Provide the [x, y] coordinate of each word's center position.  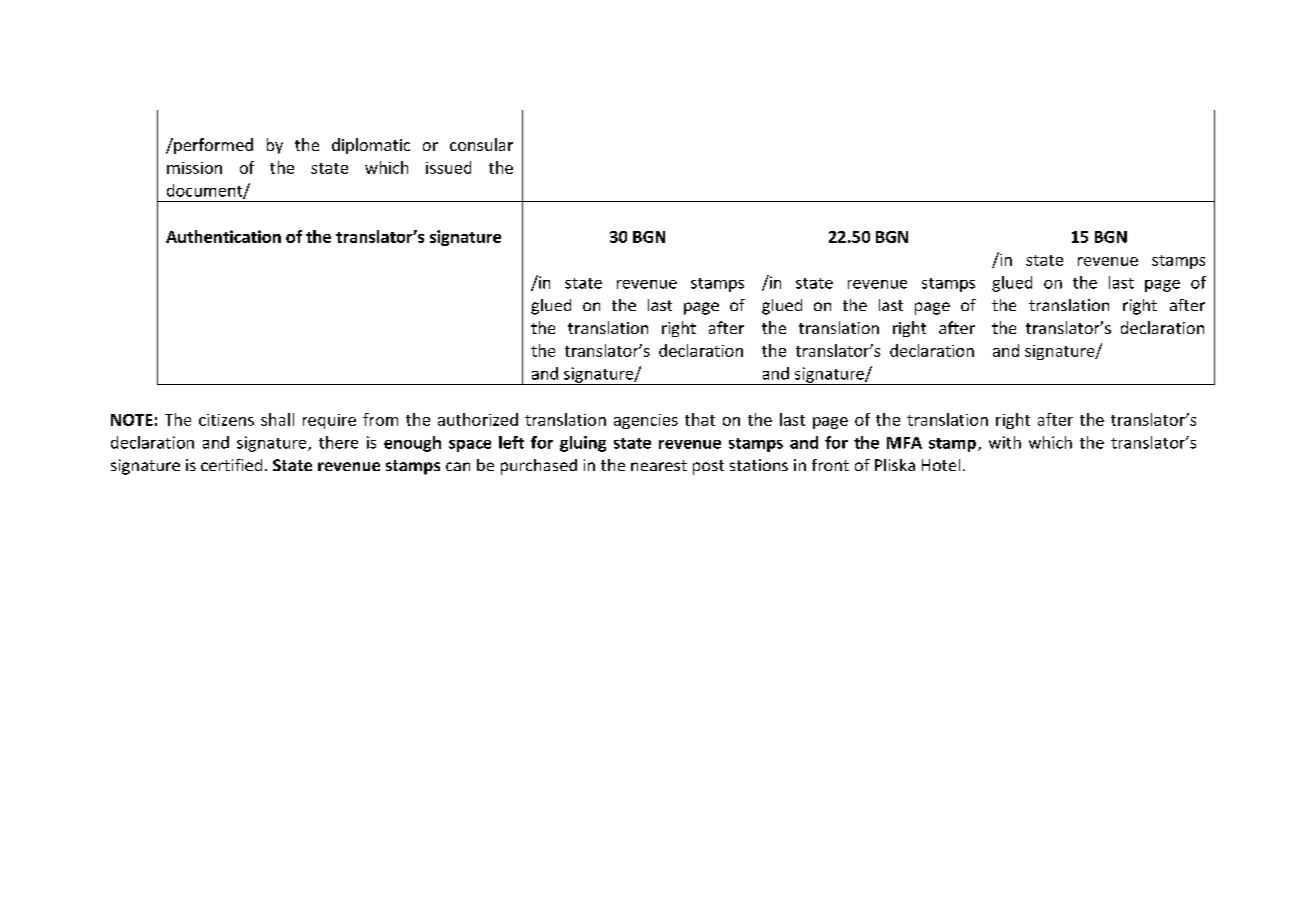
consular [481, 144]
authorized [478, 419]
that [700, 419]
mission [194, 168]
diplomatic [371, 146]
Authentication [223, 236]
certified [231, 465]
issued [448, 167]
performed [212, 146]
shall [277, 419]
